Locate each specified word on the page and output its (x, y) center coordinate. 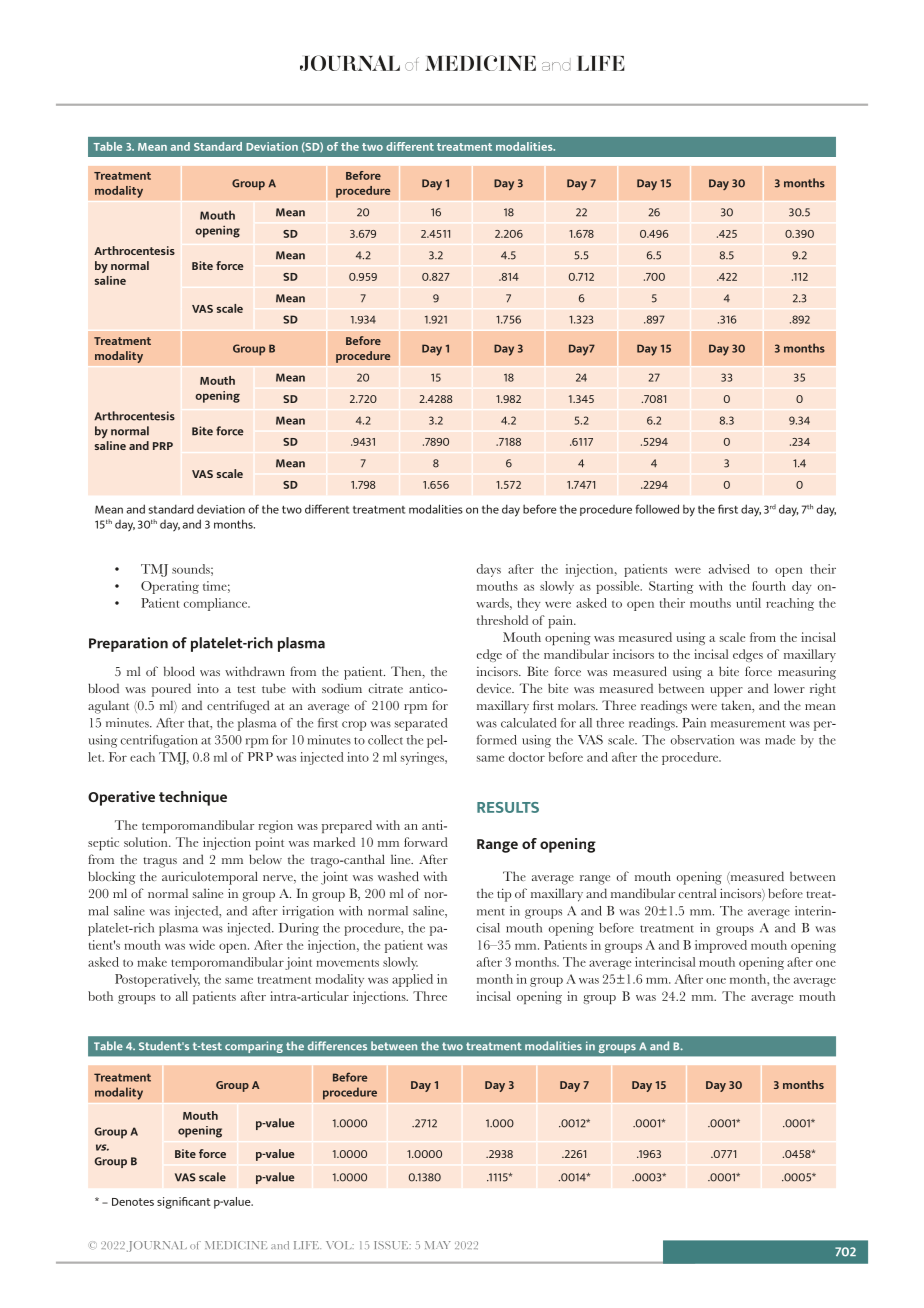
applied (412, 980)
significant (184, 1203)
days (489, 570)
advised (729, 569)
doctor (527, 757)
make (152, 962)
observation (702, 740)
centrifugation (159, 741)
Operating (170, 587)
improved (721, 946)
